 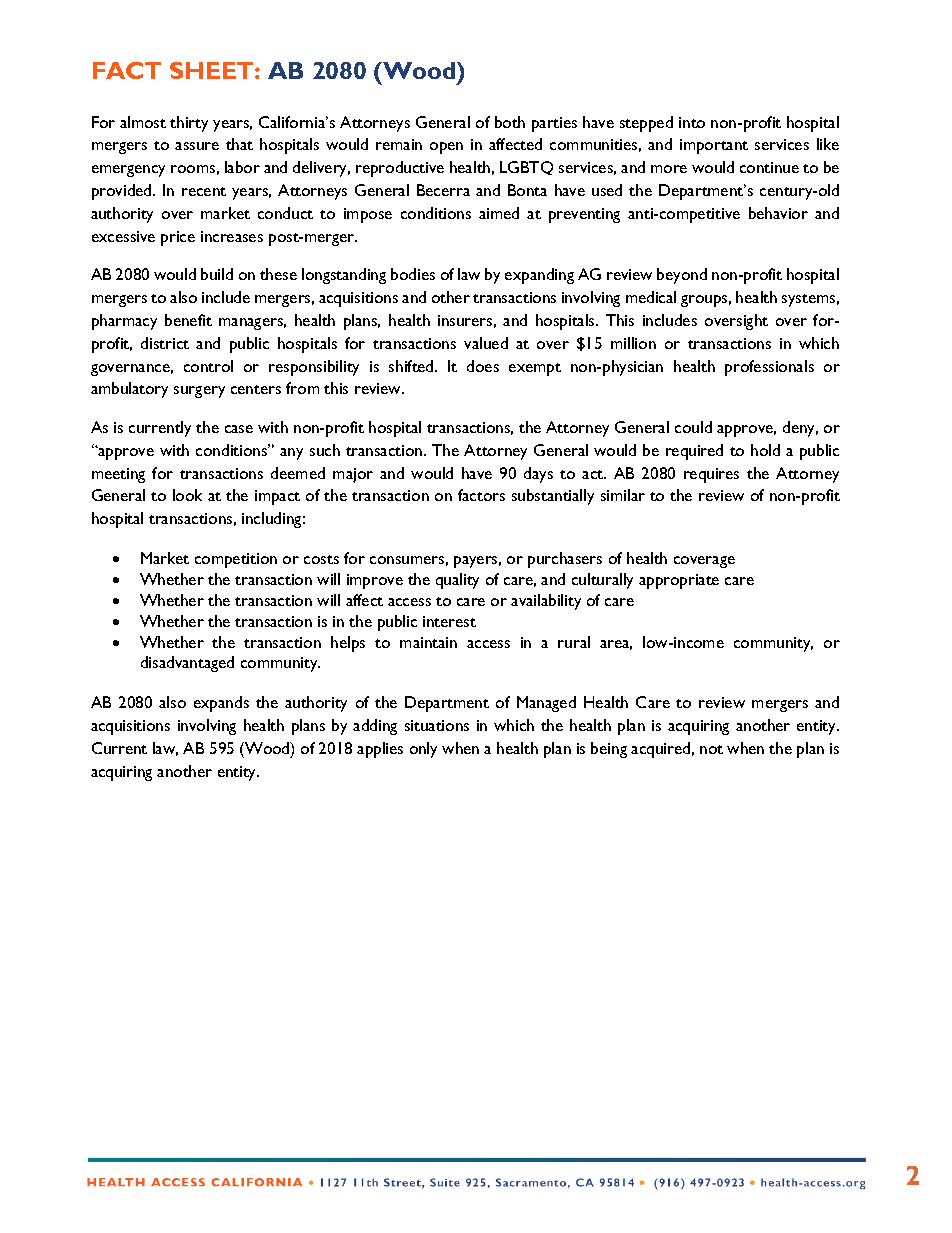 I want to click on benefit, so click(x=188, y=320).
